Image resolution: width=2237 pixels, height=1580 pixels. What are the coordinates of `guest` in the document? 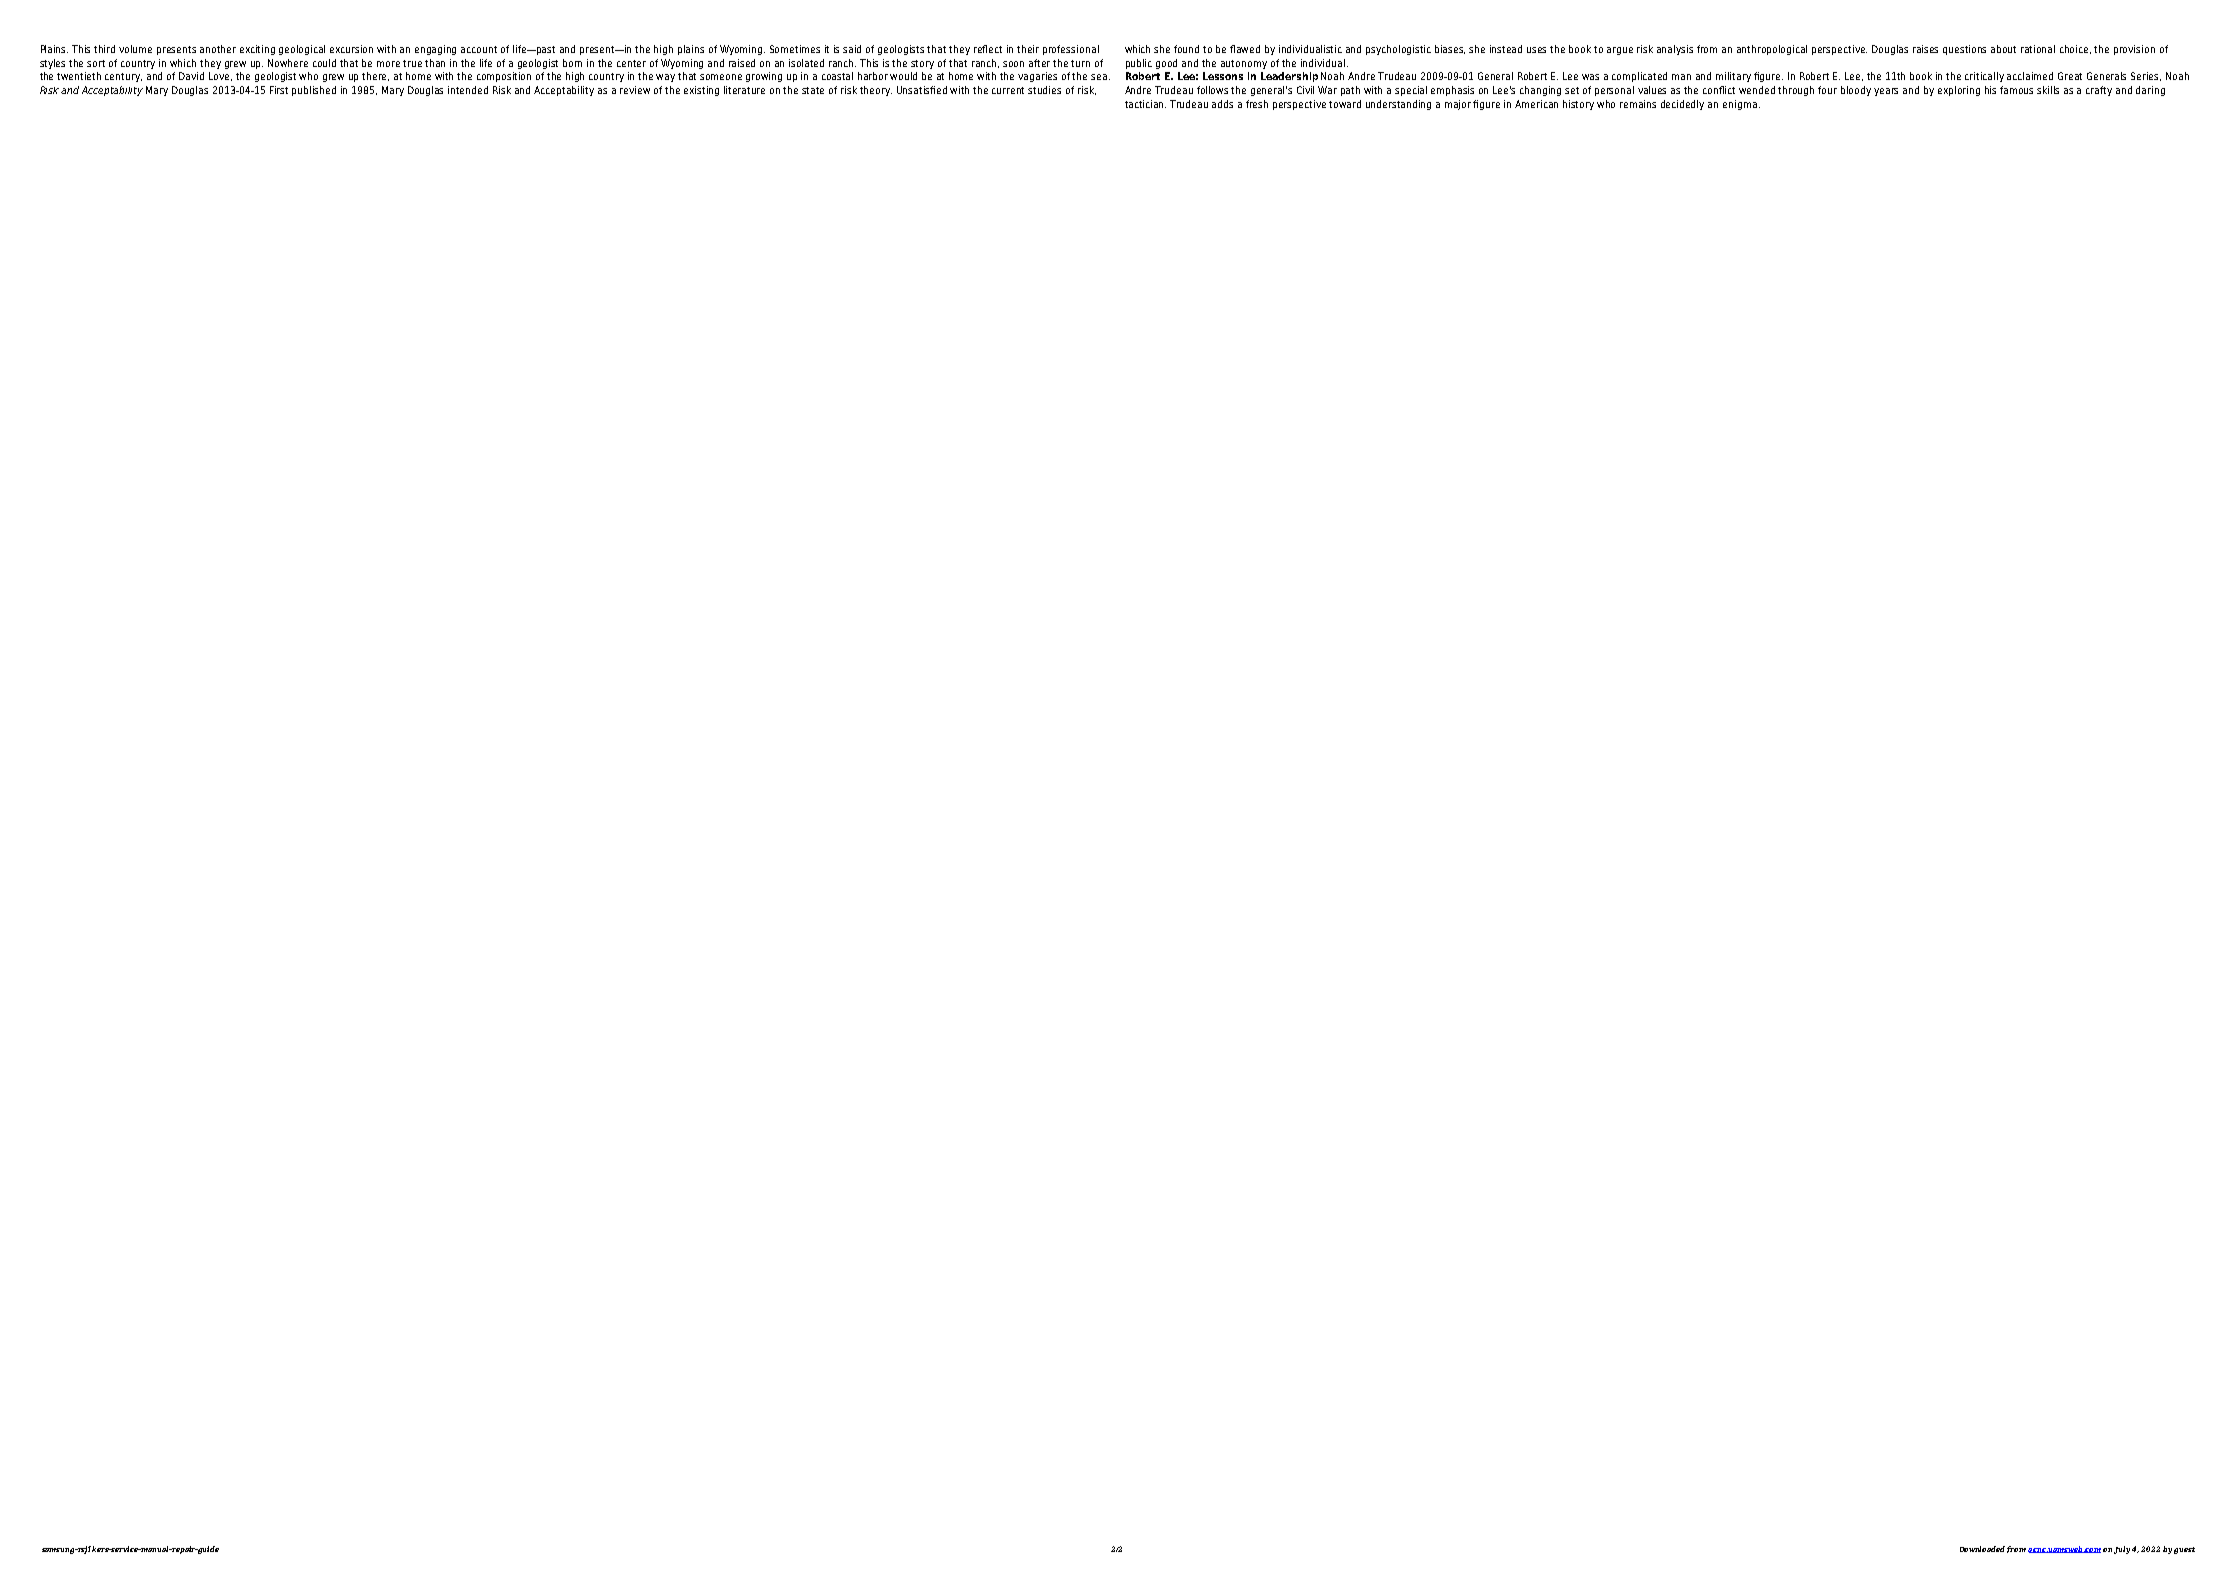 It's located at (2184, 1550).
